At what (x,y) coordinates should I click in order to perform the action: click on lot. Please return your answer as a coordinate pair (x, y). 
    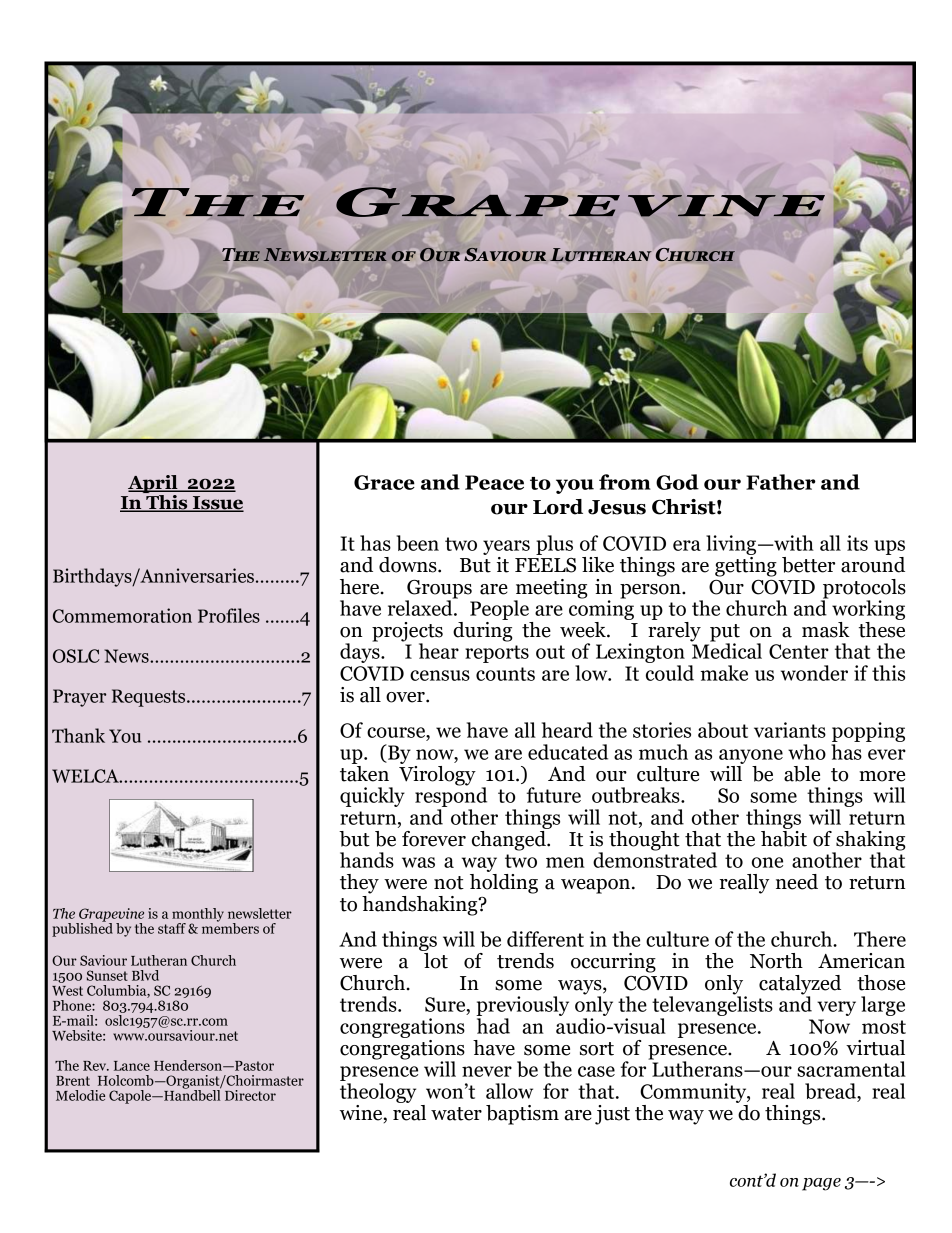
    Looking at the image, I should click on (435, 959).
